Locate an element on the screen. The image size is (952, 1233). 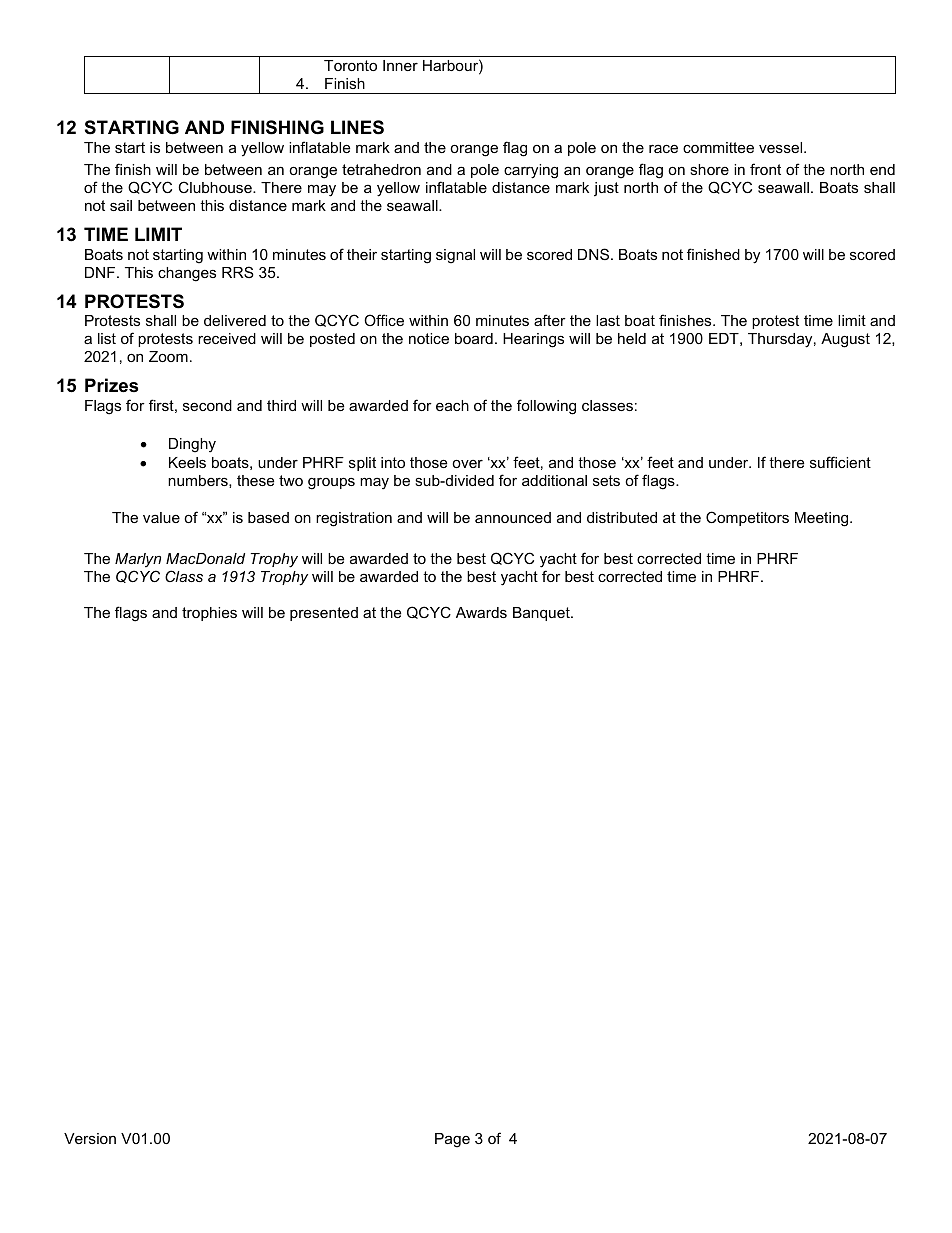
Meeting is located at coordinates (823, 519).
